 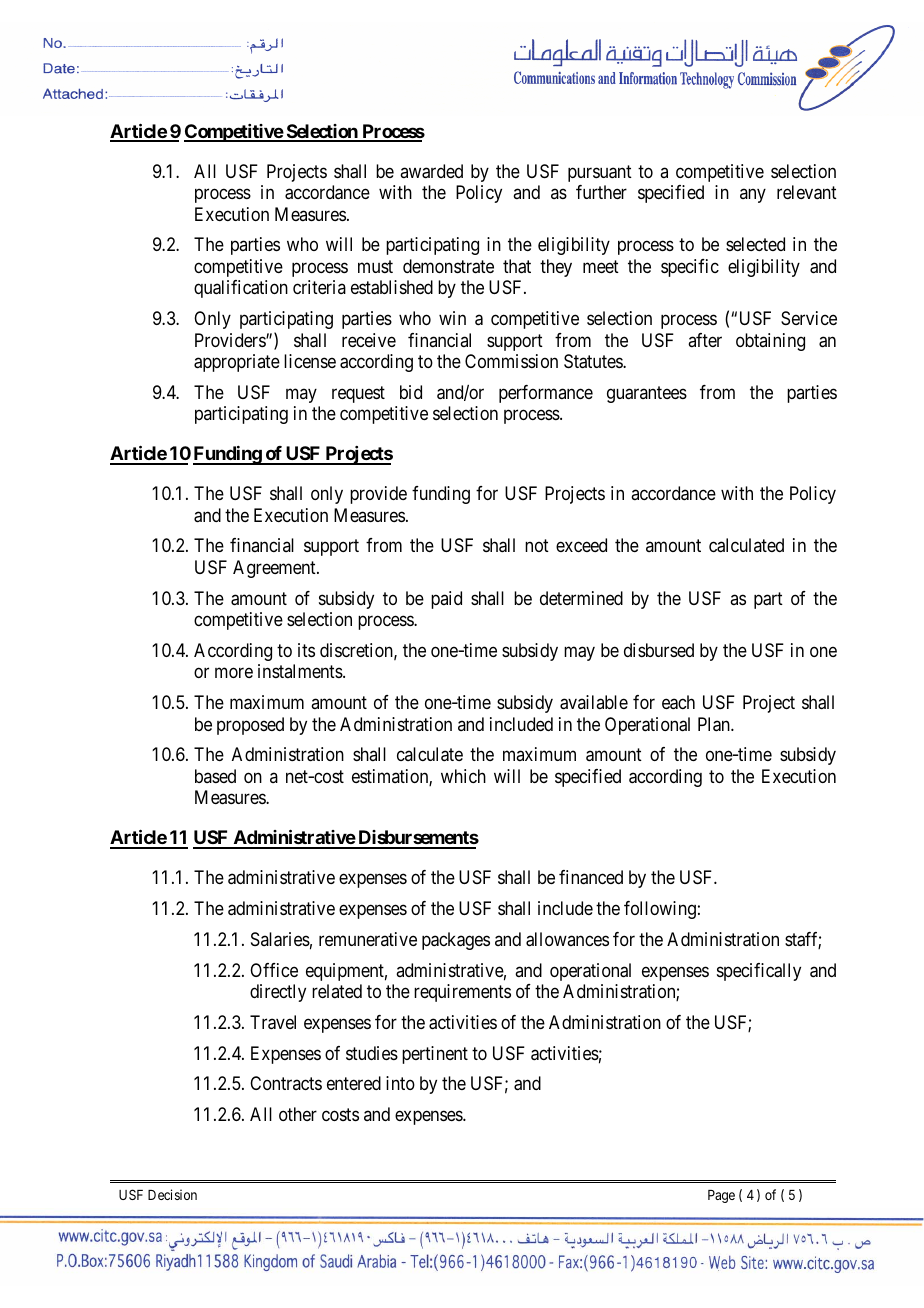 What do you see at coordinates (275, 569) in the image?
I see `Agreement` at bounding box center [275, 569].
